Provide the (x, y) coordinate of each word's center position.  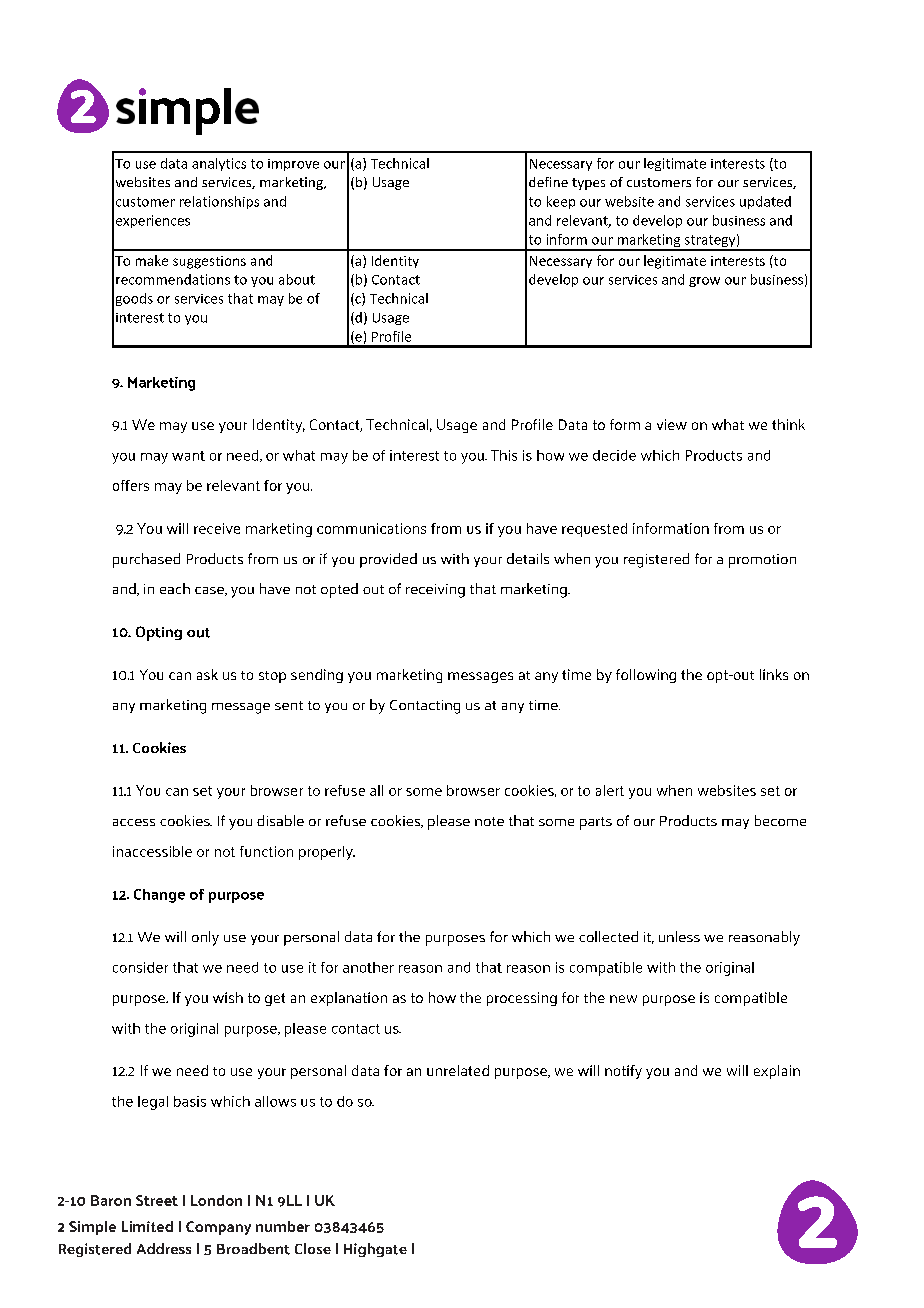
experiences (153, 221)
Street (157, 1200)
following (646, 676)
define (548, 182)
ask (207, 674)
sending (317, 676)
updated (765, 202)
